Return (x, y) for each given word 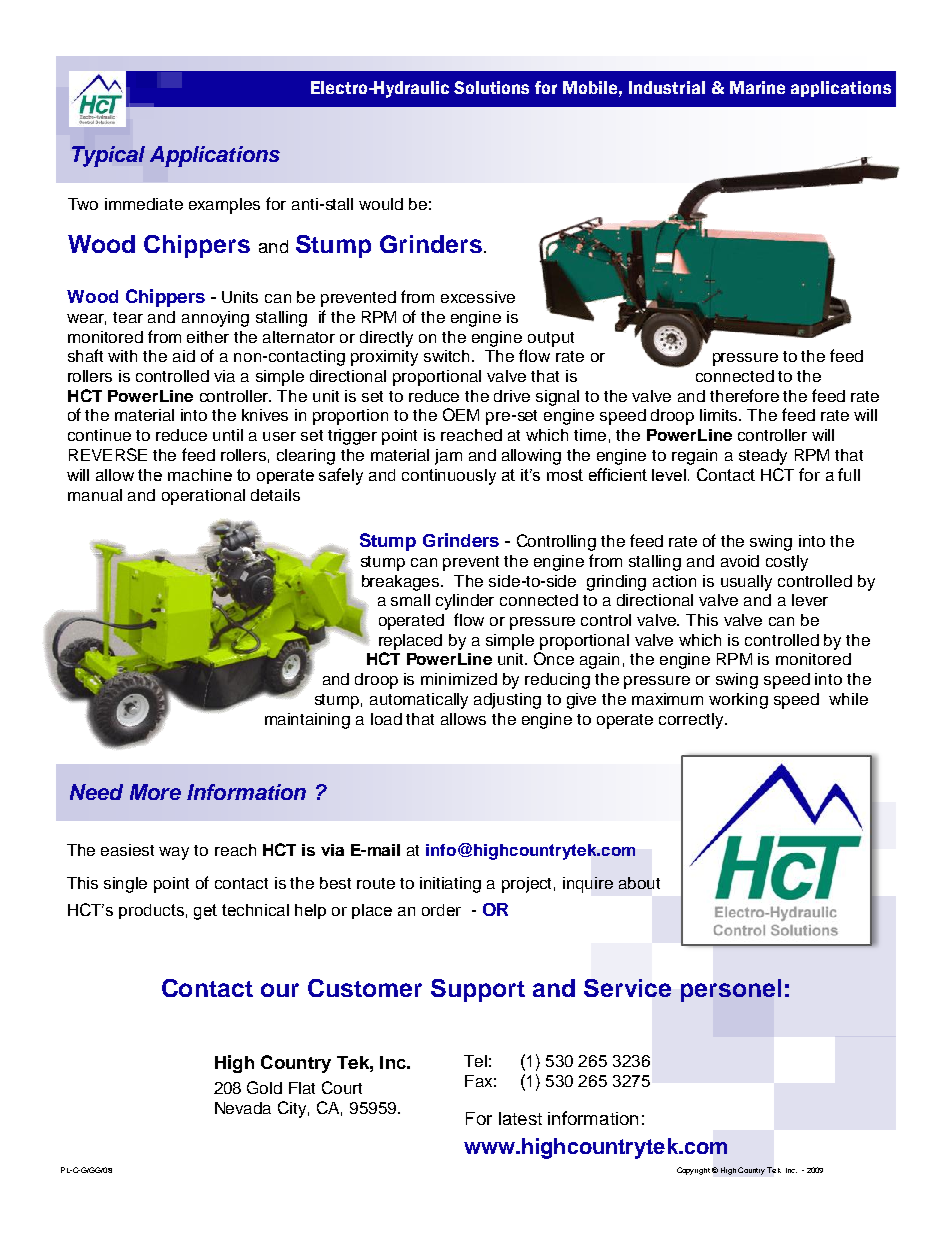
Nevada (243, 1108)
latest (520, 1118)
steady (763, 457)
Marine (757, 87)
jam (448, 457)
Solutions (491, 87)
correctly (692, 721)
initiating (450, 885)
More (155, 792)
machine (200, 475)
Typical (108, 156)
